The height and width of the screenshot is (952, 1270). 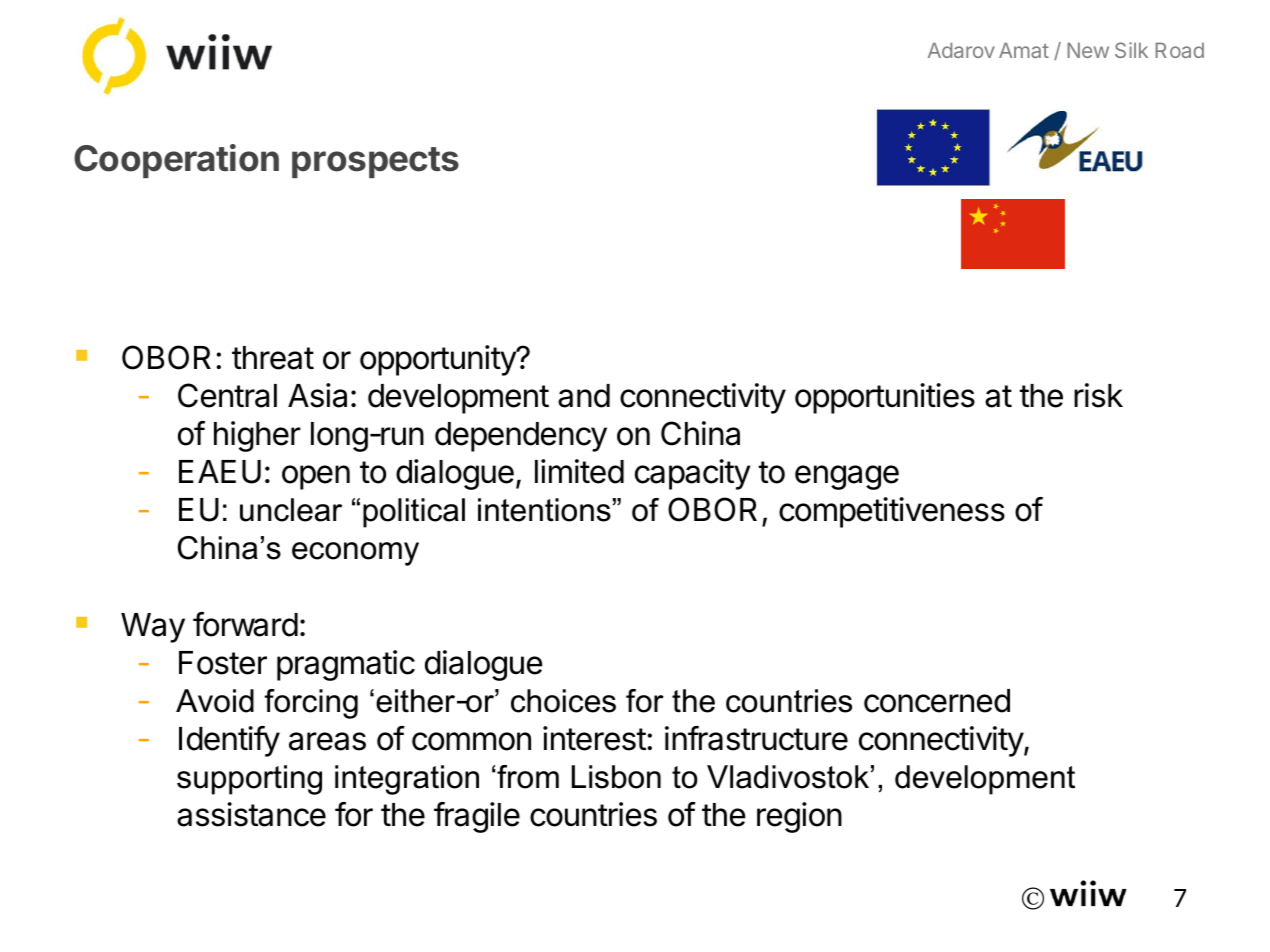 I want to click on Cooperation, so click(x=176, y=161).
